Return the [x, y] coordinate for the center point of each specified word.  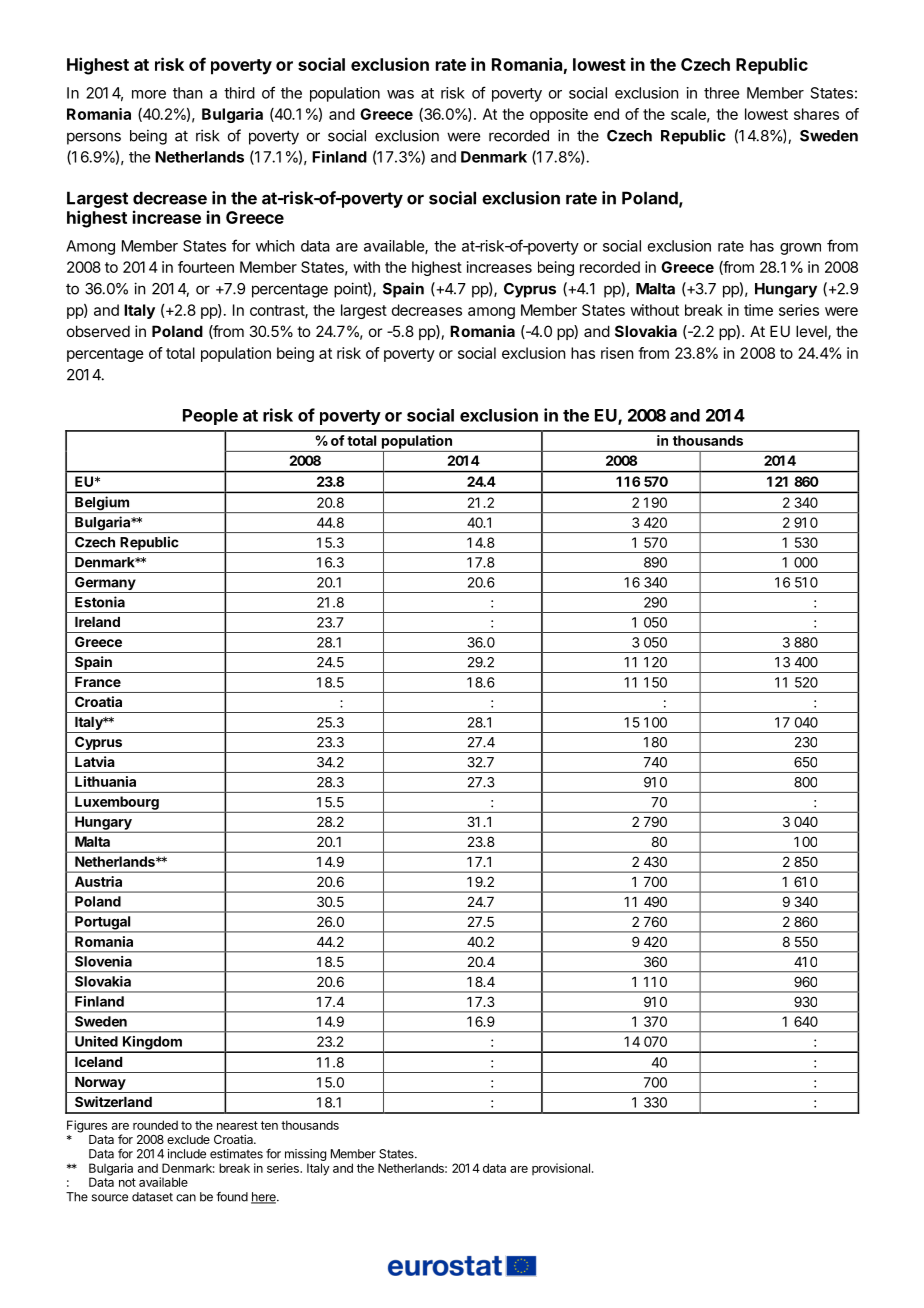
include [187, 1154]
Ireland [97, 622]
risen [617, 353]
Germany [105, 585]
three [721, 93]
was [400, 94]
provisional [561, 1169]
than [187, 93]
